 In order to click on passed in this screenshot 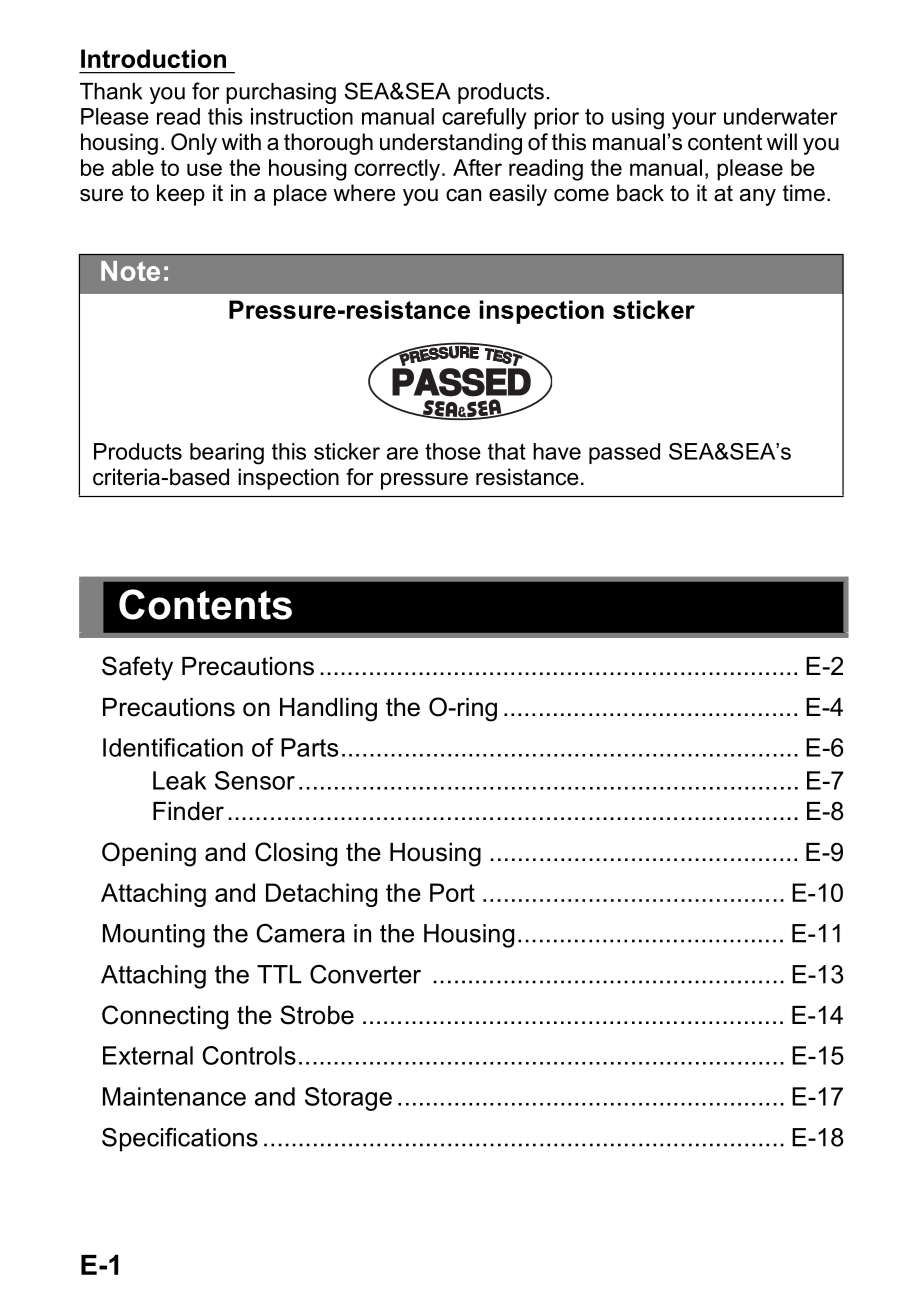, I will do `click(624, 453)`.
